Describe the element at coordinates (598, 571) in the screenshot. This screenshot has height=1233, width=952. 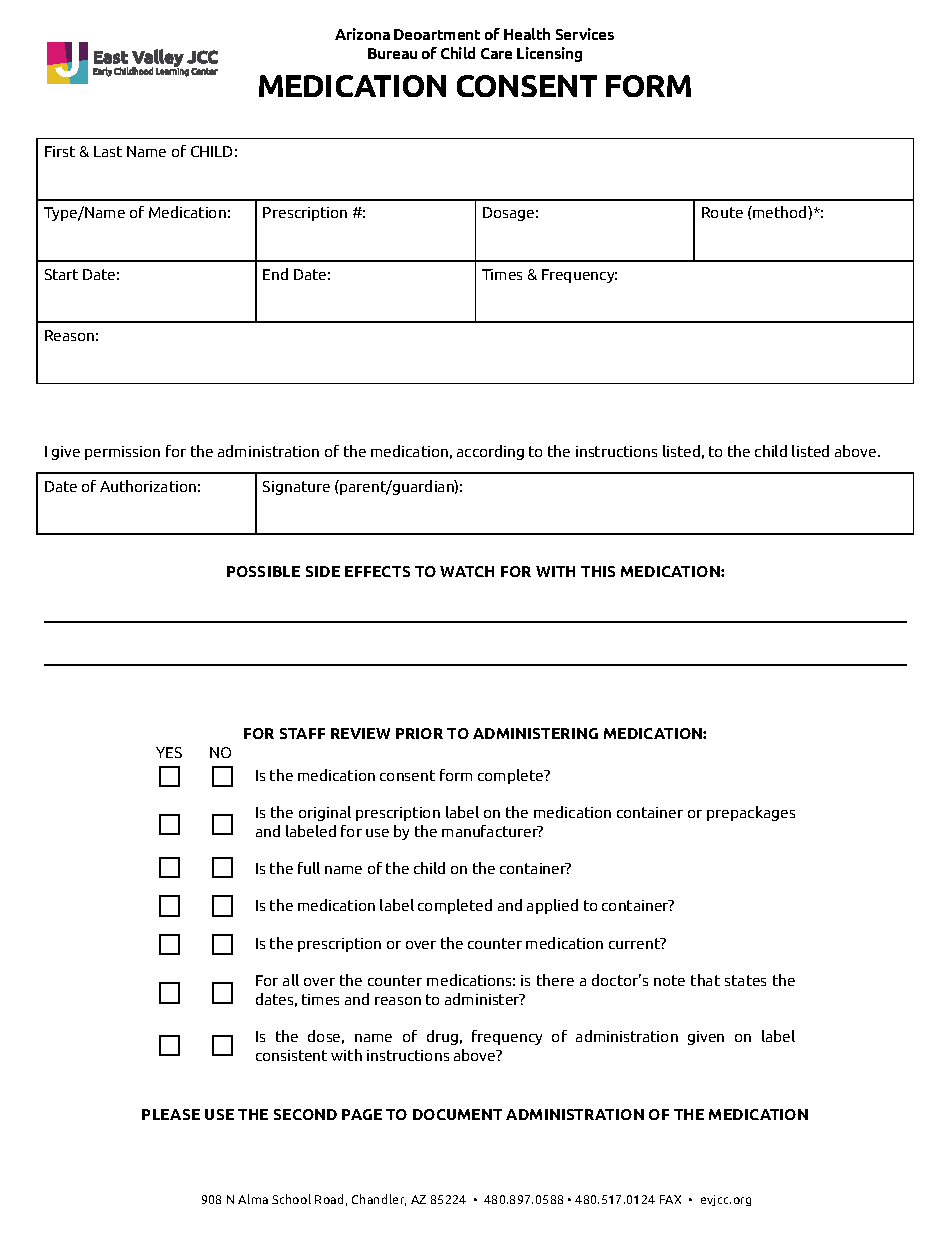
I see `THIS` at that location.
